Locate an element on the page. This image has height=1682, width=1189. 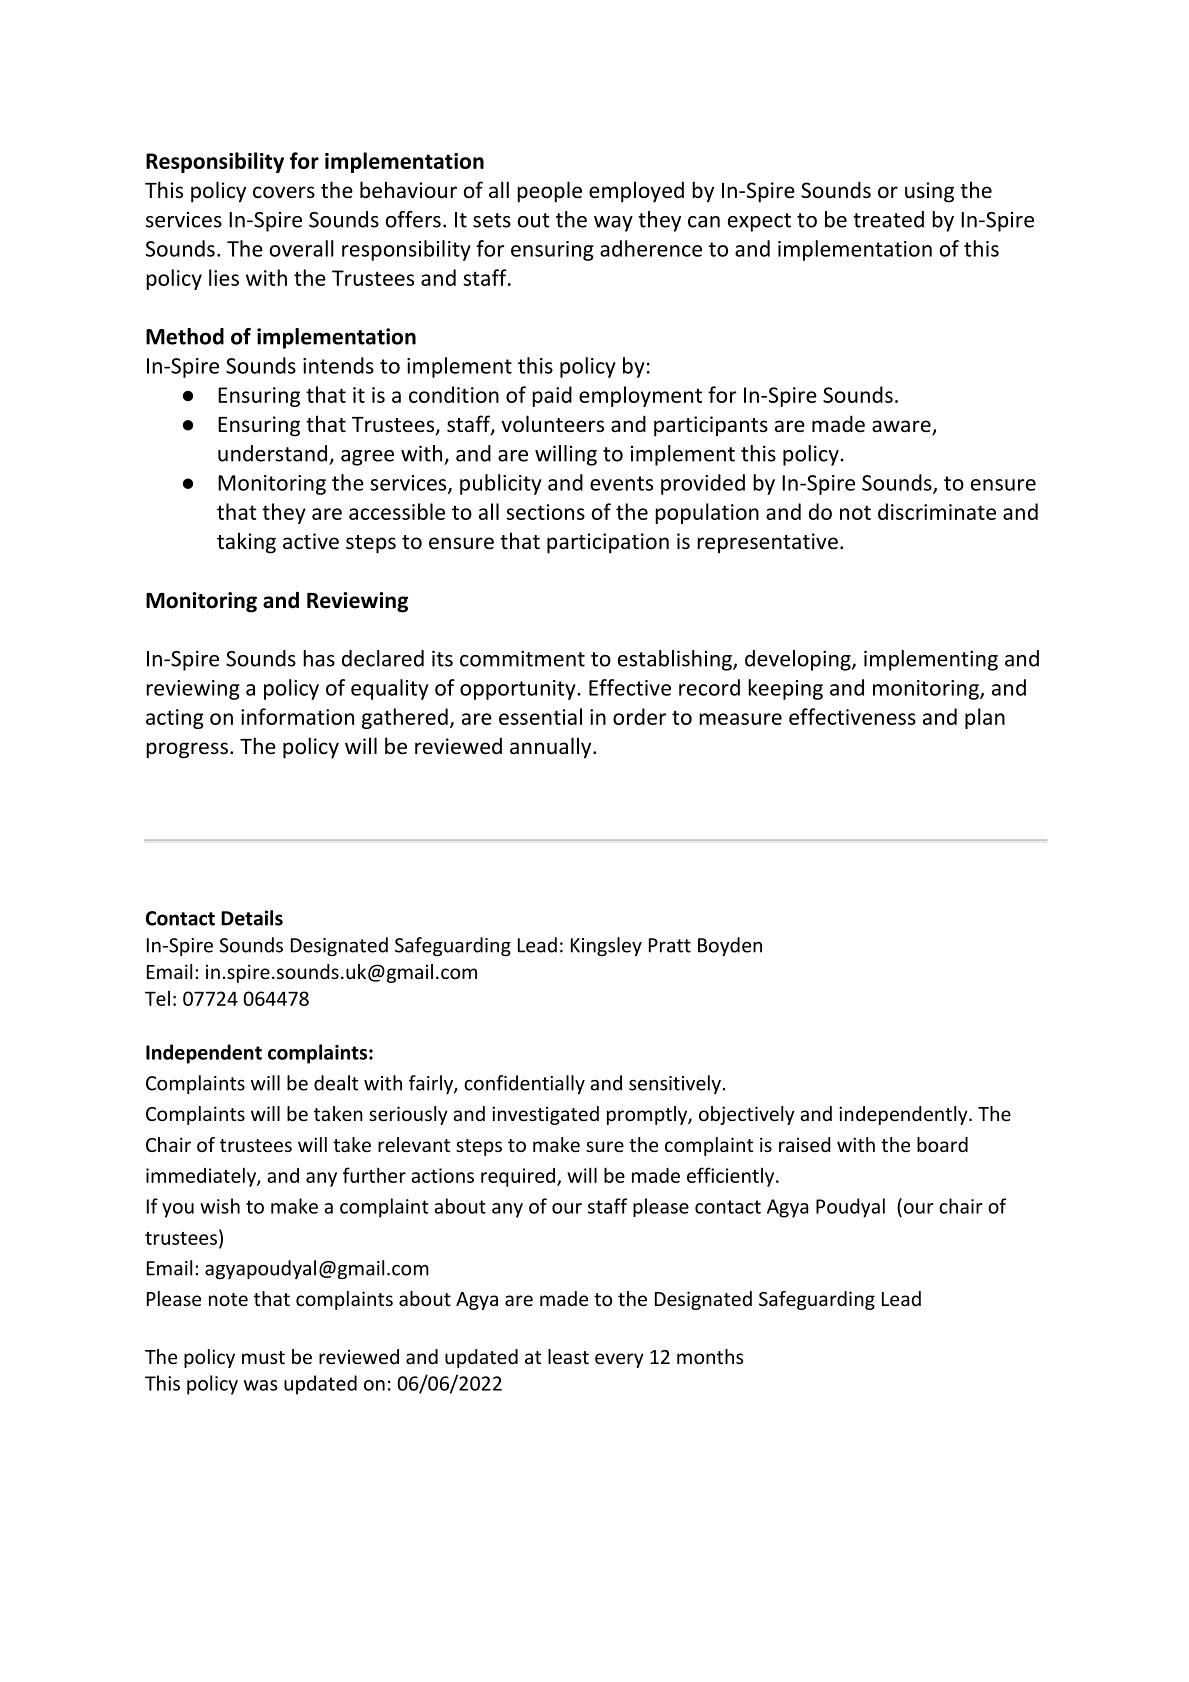
least is located at coordinates (568, 1356).
